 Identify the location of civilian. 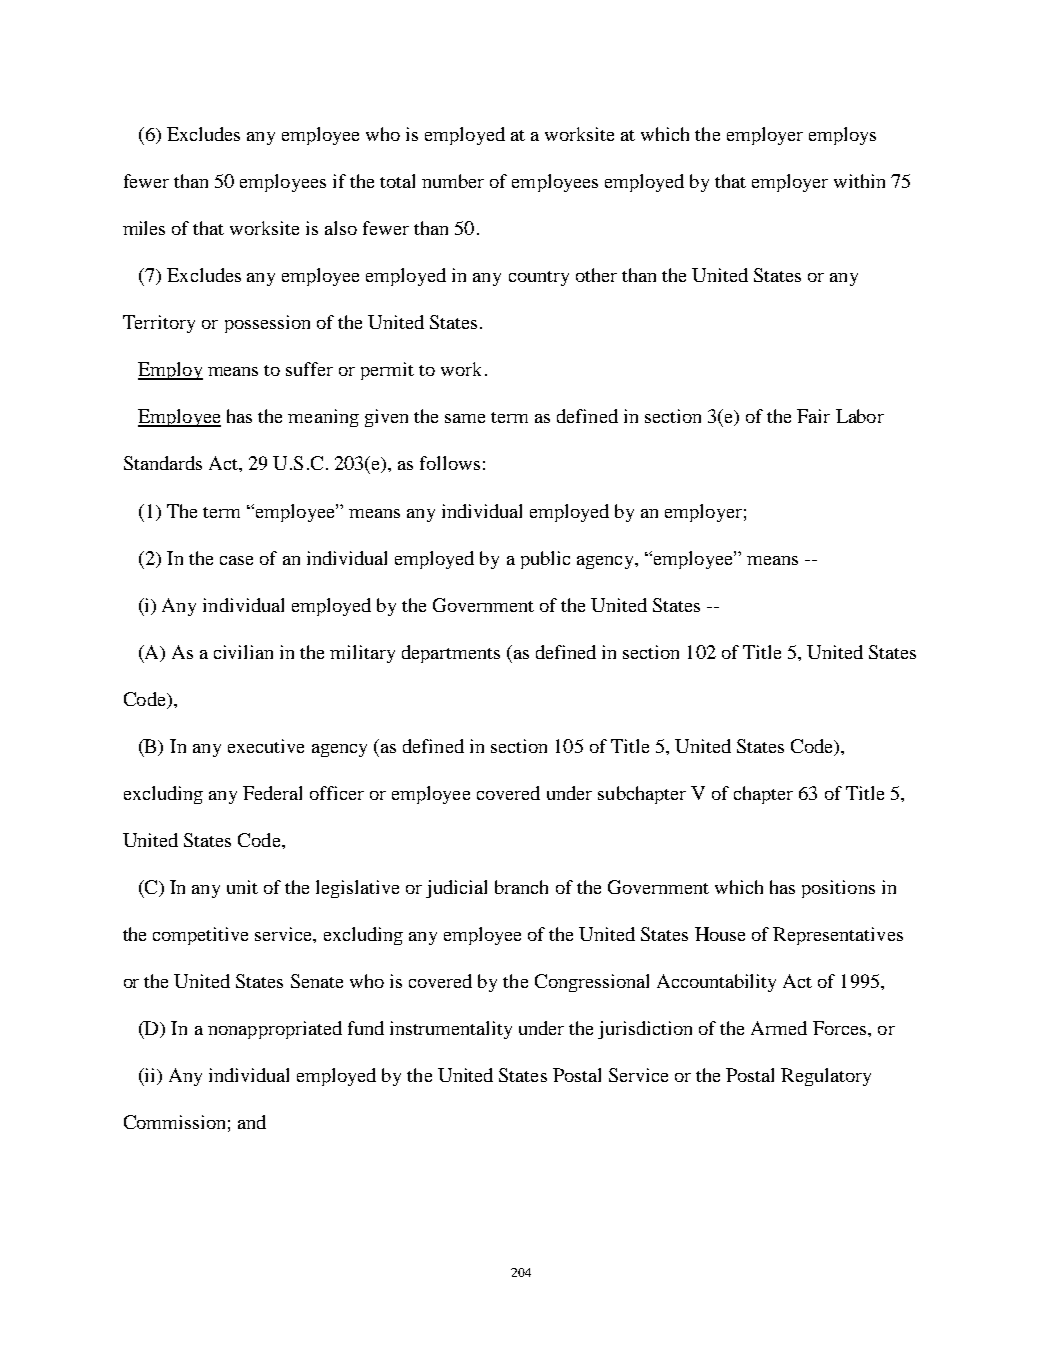
(243, 652).
